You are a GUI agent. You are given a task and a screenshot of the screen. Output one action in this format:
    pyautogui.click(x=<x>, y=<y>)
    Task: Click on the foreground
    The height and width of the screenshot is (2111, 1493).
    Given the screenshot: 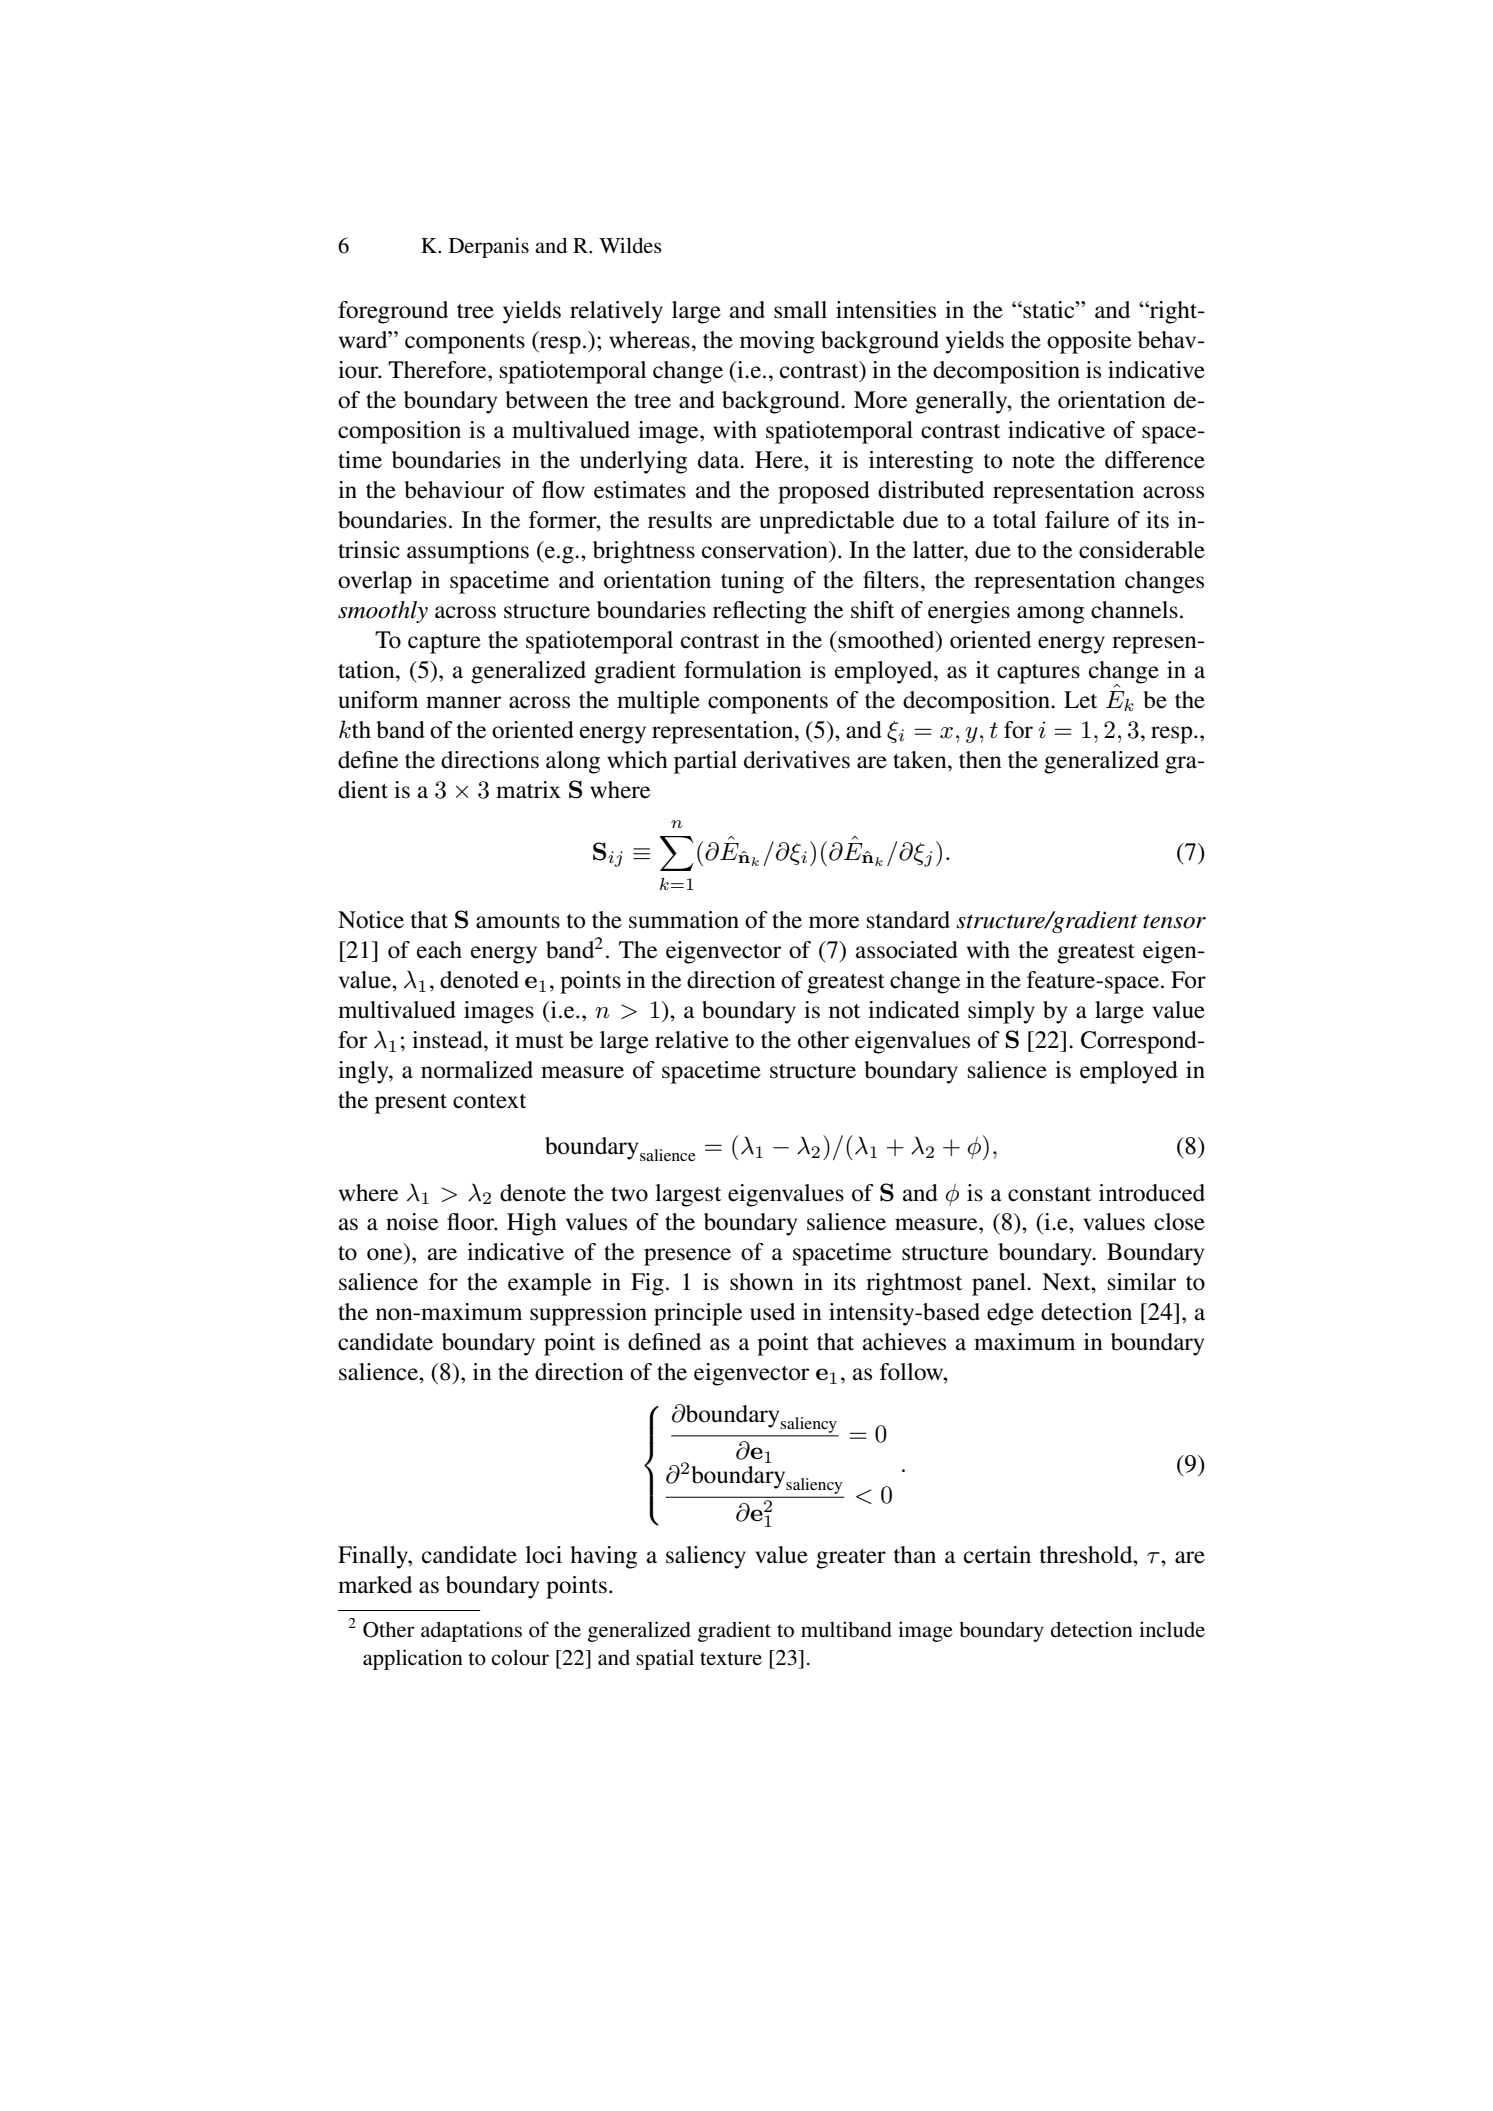 What is the action you would take?
    pyautogui.click(x=393, y=312)
